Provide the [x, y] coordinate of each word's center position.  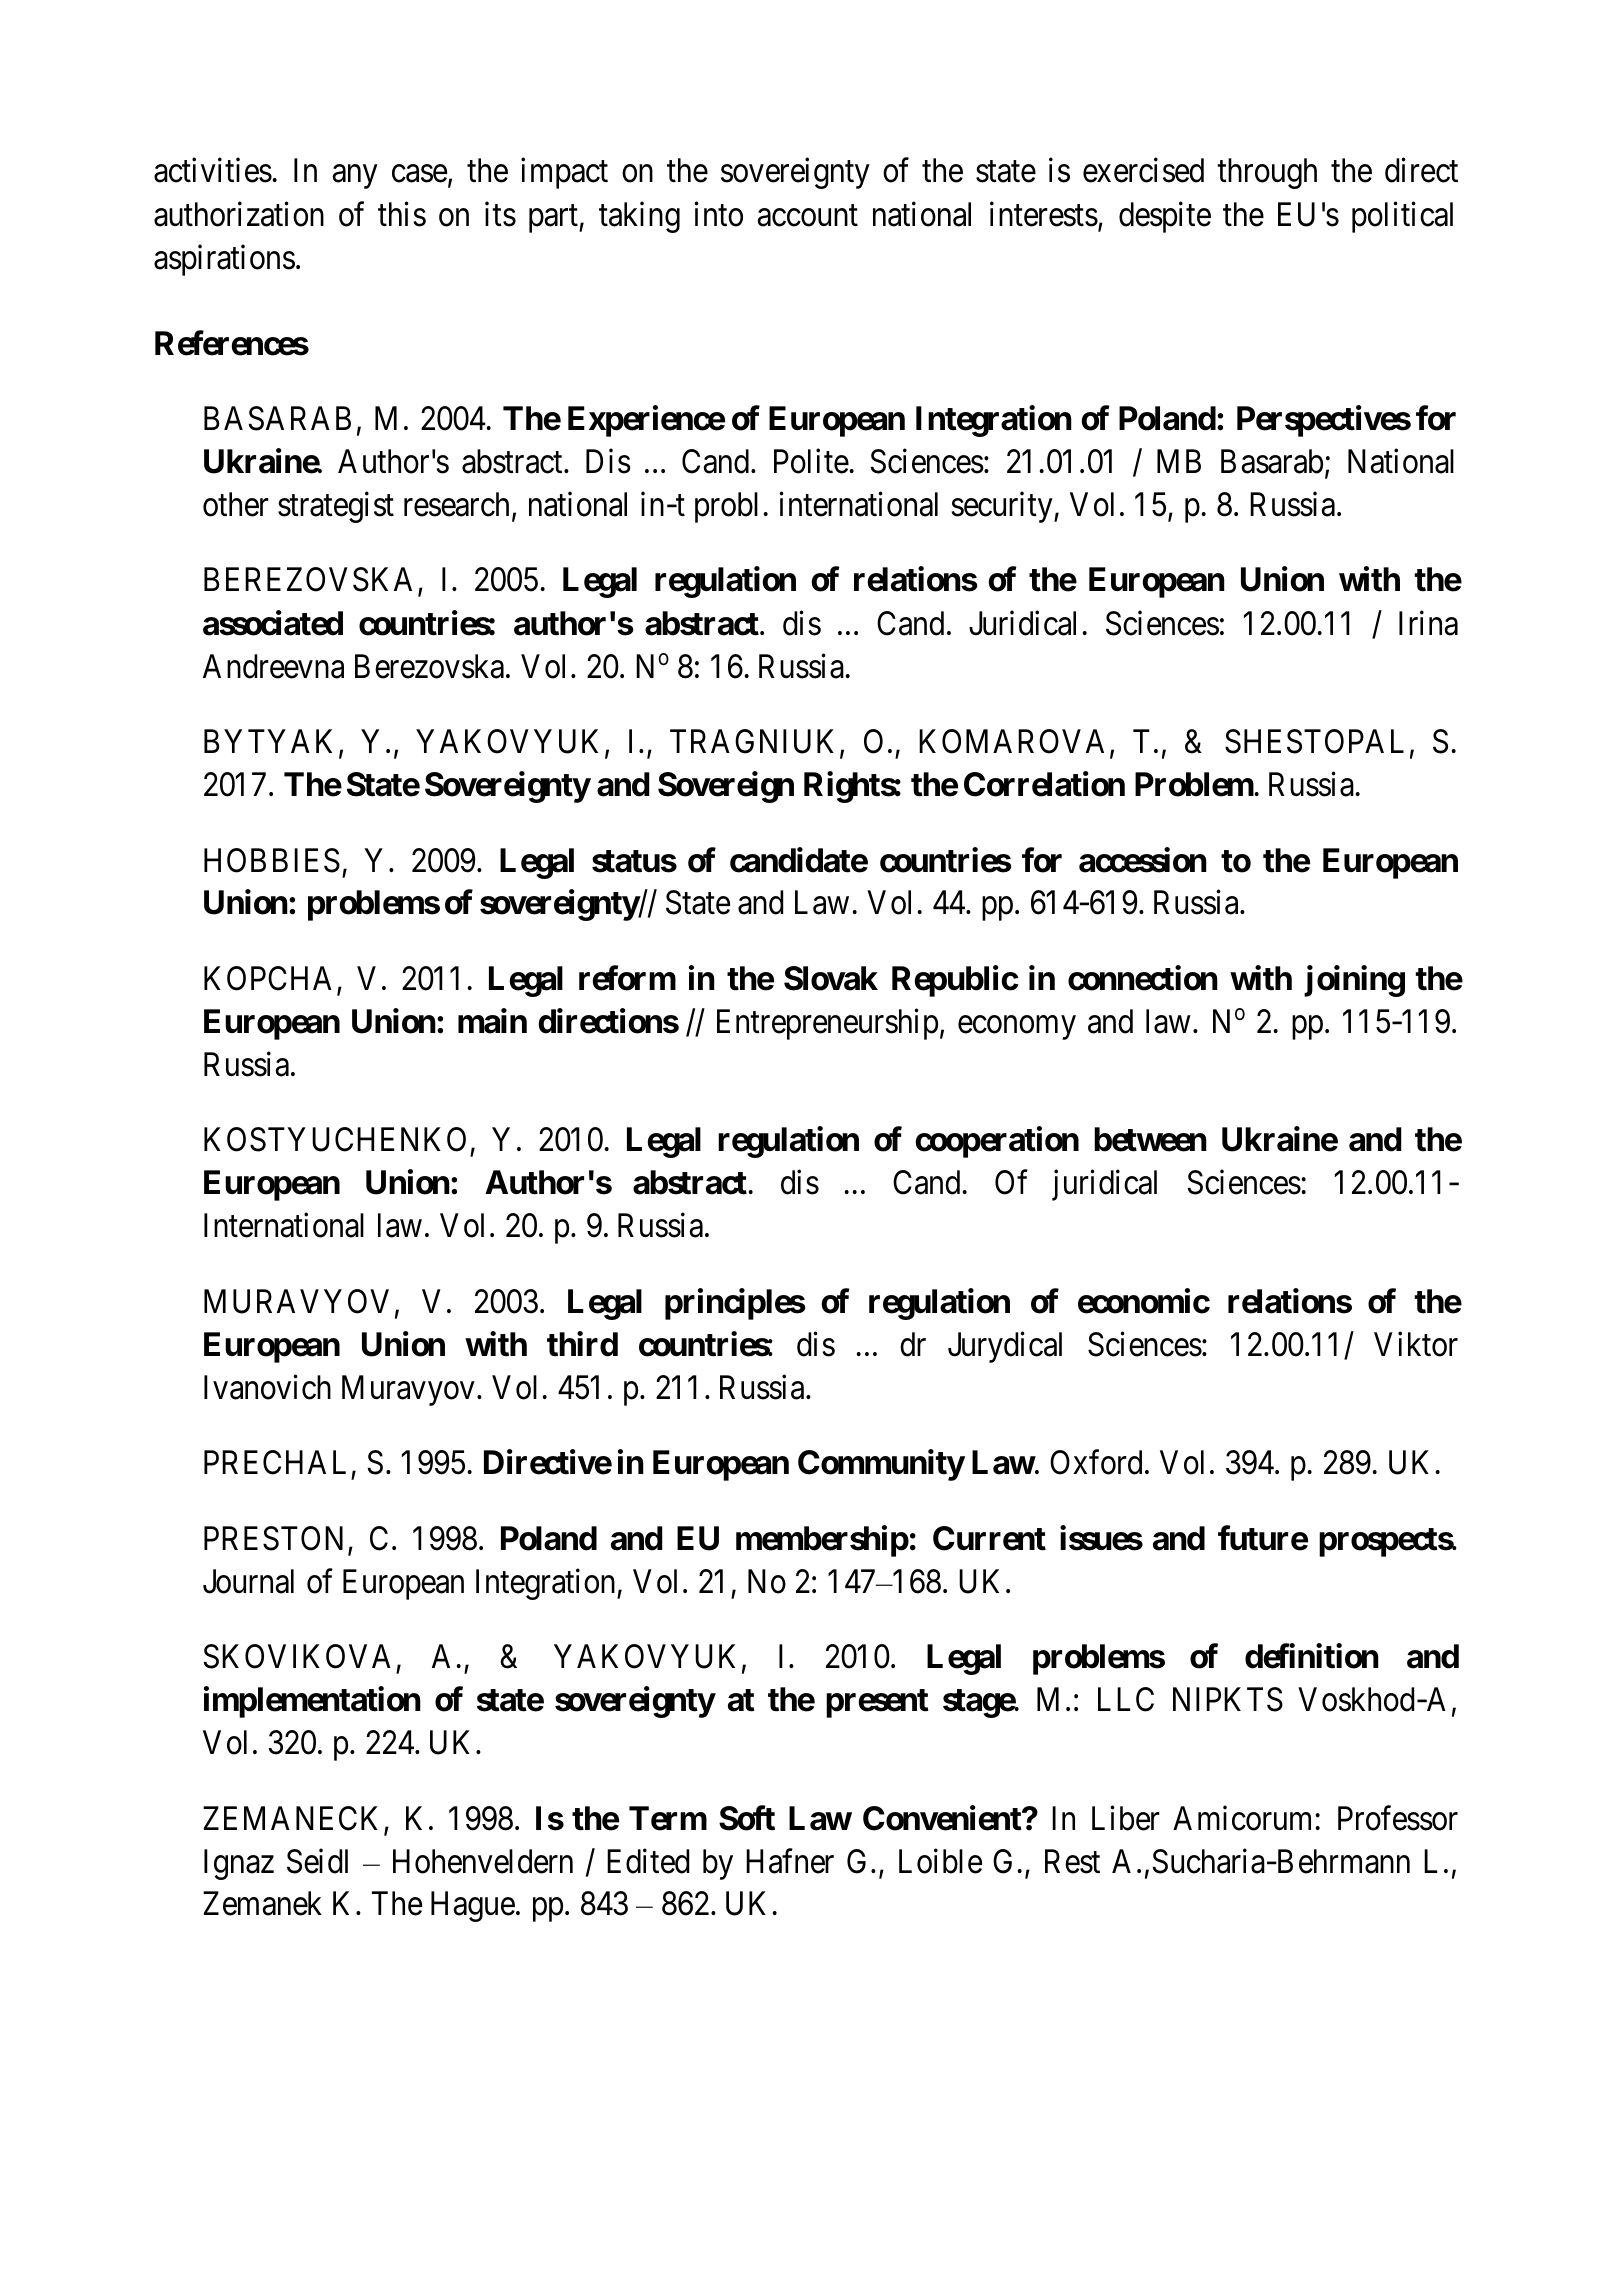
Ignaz [239, 1864]
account [808, 216]
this [402, 214]
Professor [1398, 1818]
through [1267, 173]
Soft [747, 1818]
